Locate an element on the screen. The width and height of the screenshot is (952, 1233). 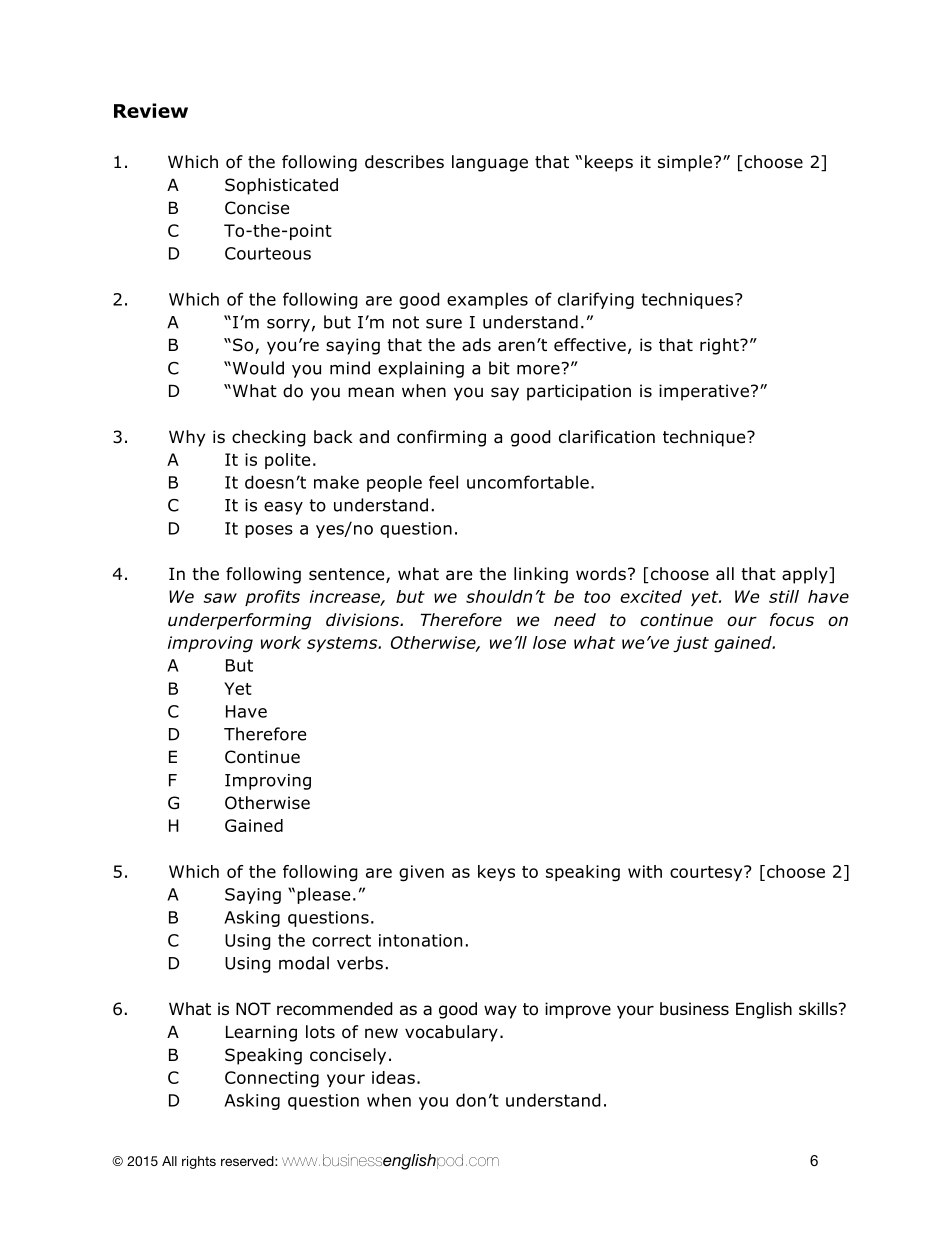
simple is located at coordinates (685, 163).
